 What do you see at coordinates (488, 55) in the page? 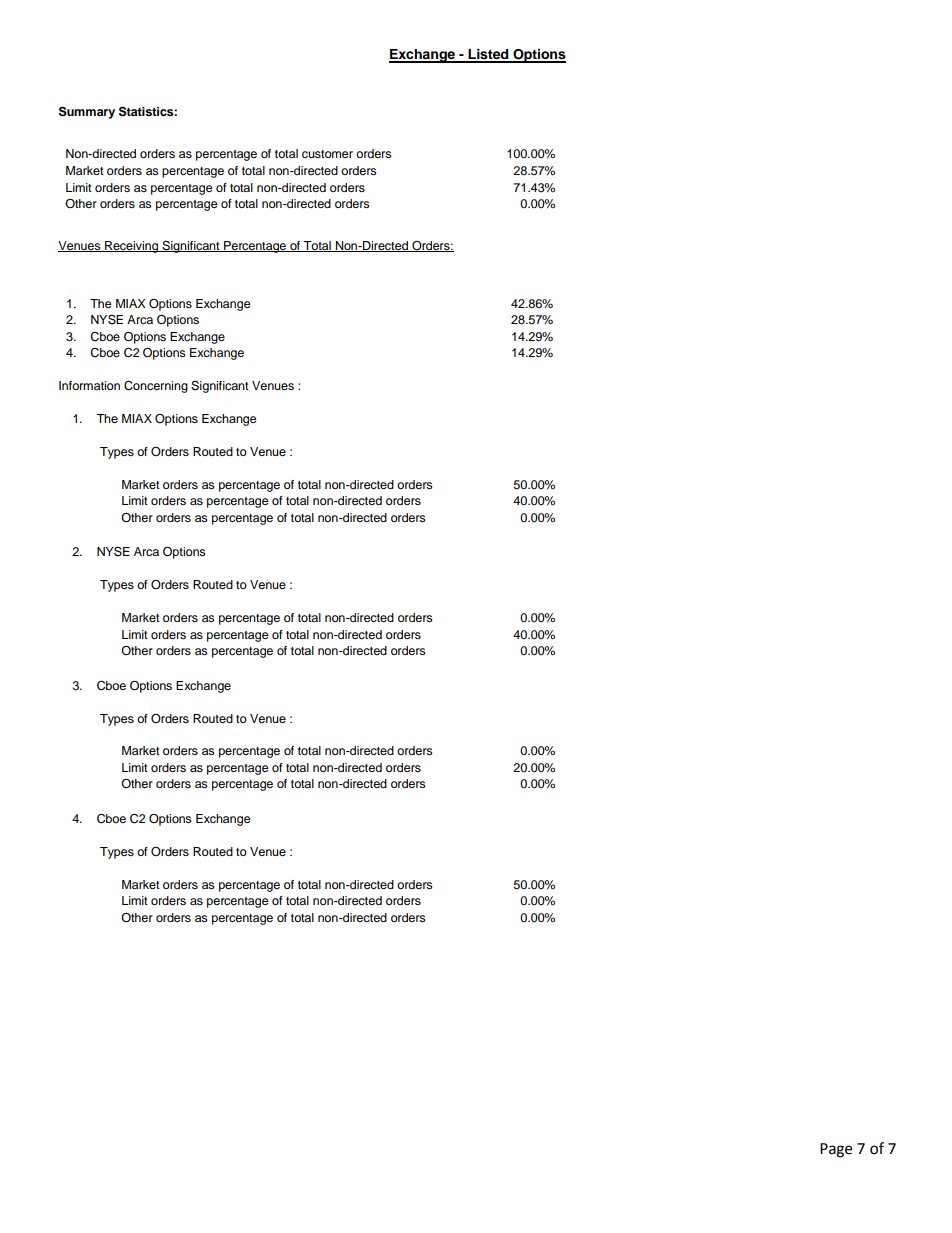
I see `Listed` at bounding box center [488, 55].
